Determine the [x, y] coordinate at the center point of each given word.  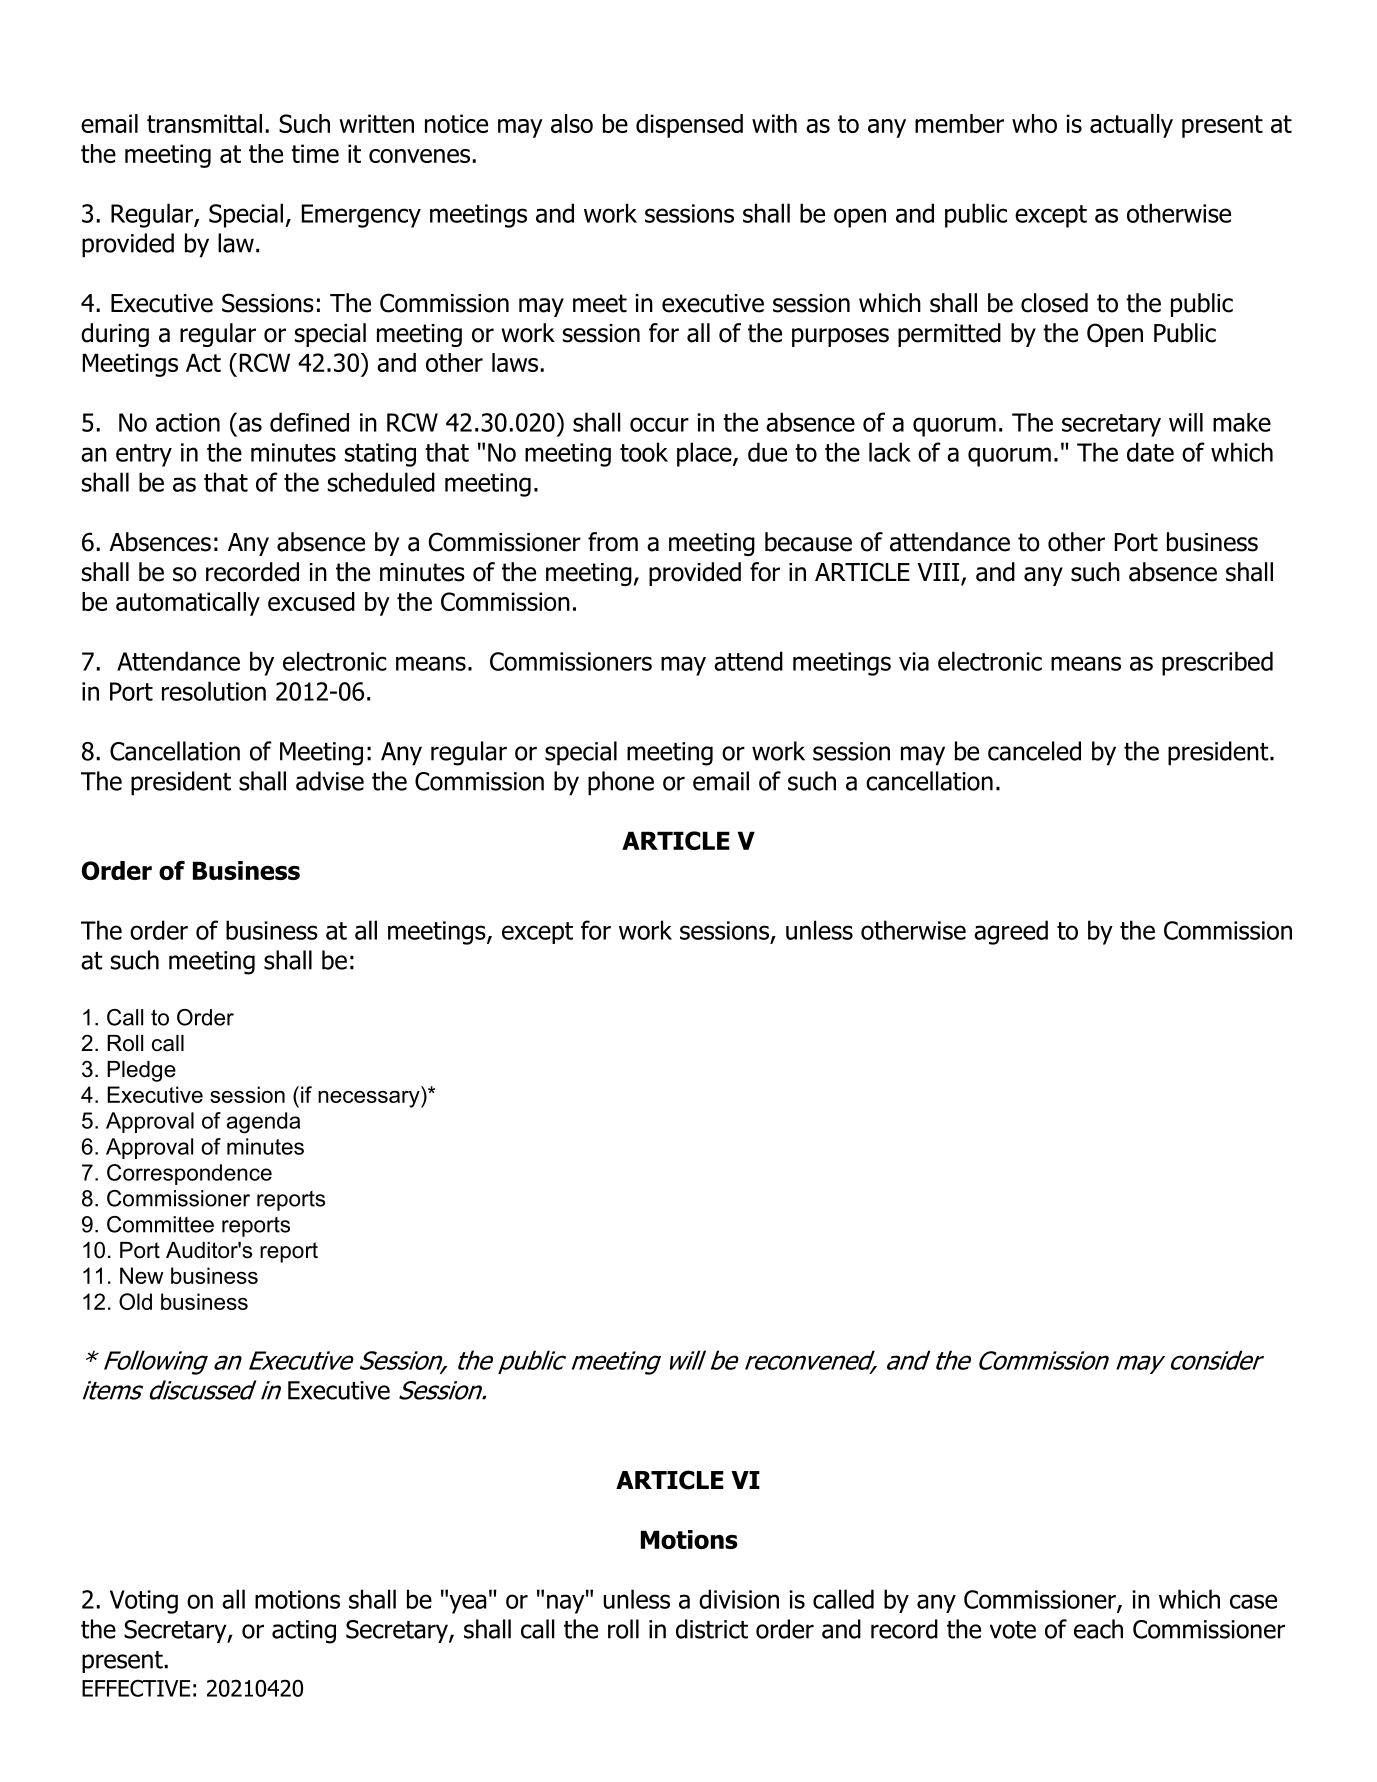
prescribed [1217, 663]
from [613, 542]
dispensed [689, 126]
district [712, 1629]
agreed [1011, 932]
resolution [214, 691]
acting [304, 1632]
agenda [263, 1123]
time [315, 153]
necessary [370, 1099]
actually [1131, 126]
